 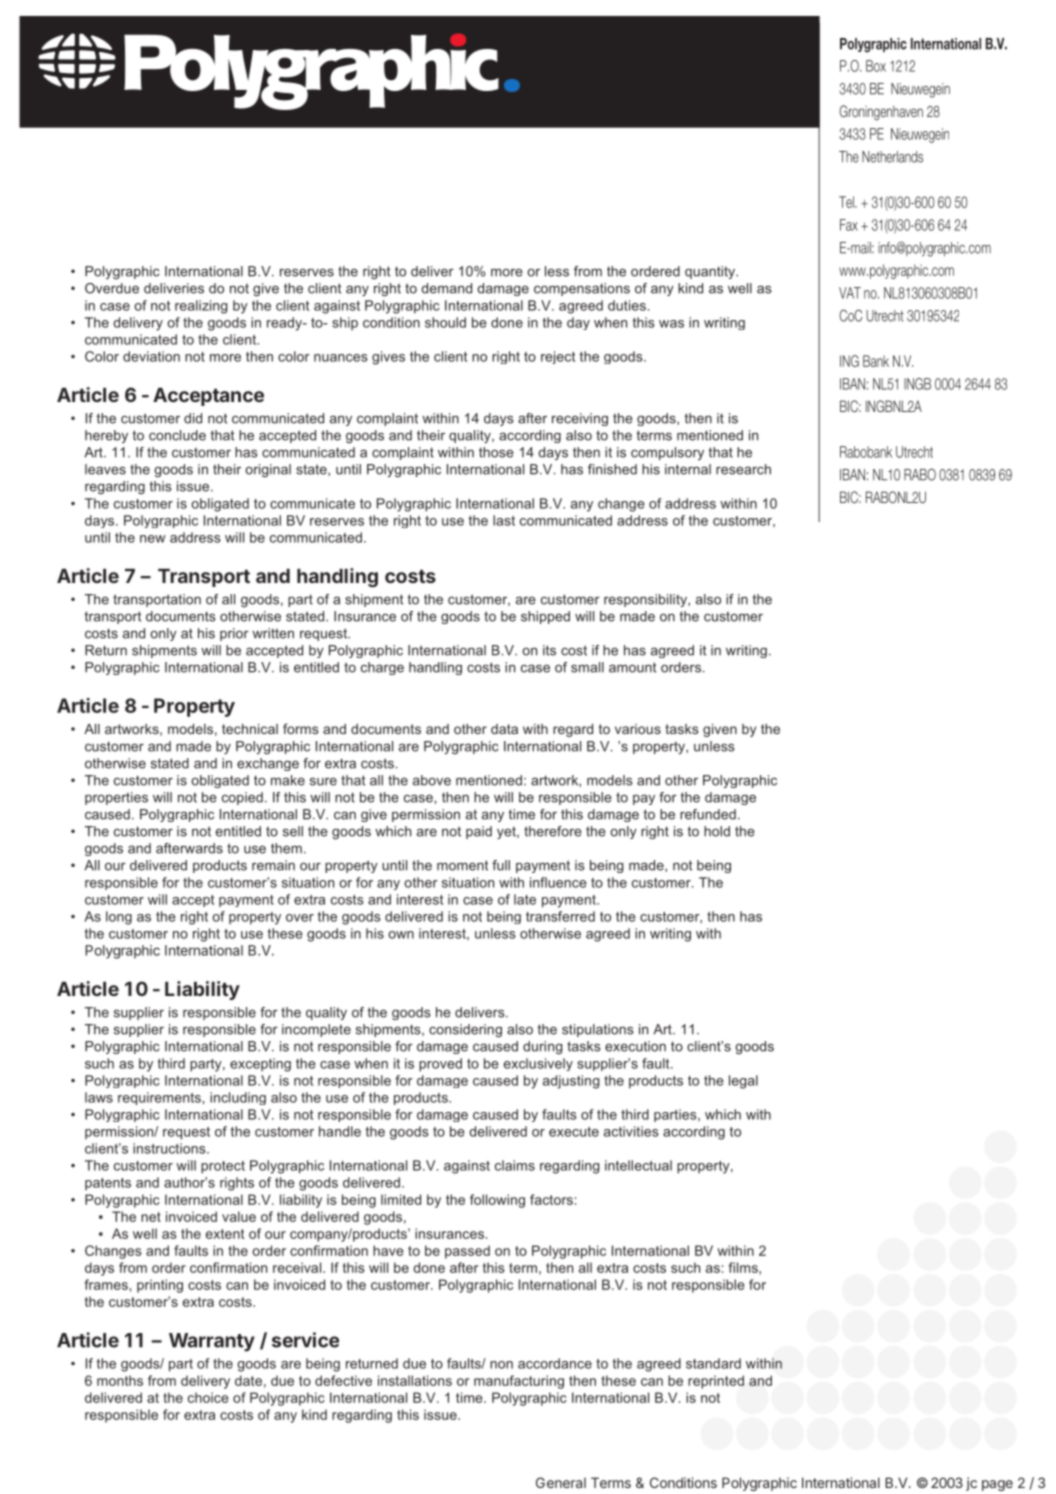 I want to click on including, so click(x=238, y=1098).
